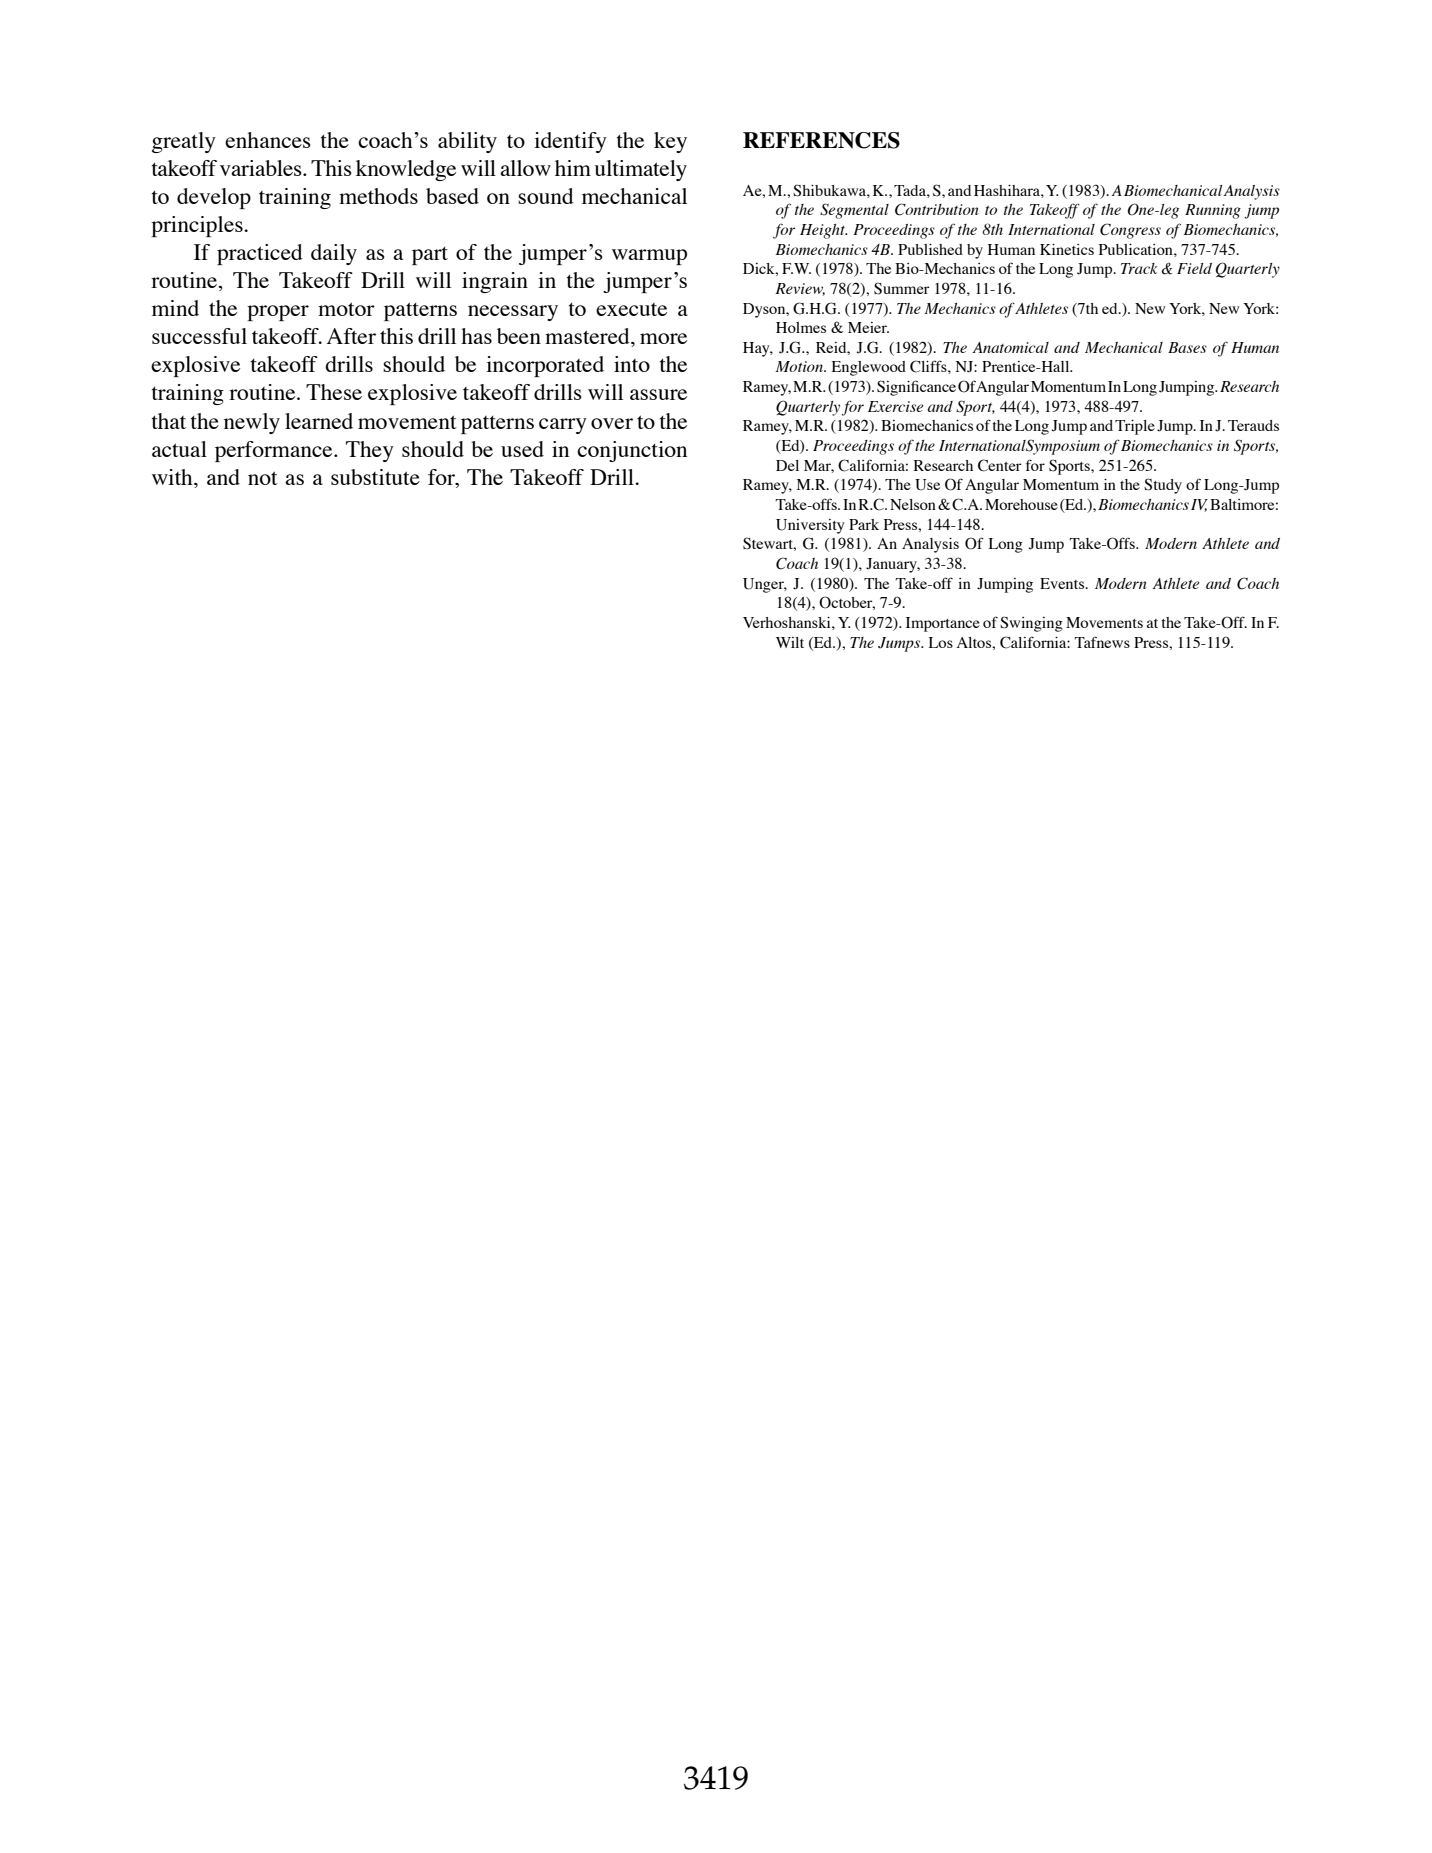 This document has height=1853, width=1432. What do you see at coordinates (1031, 624) in the document?
I see `Swinging` at bounding box center [1031, 624].
